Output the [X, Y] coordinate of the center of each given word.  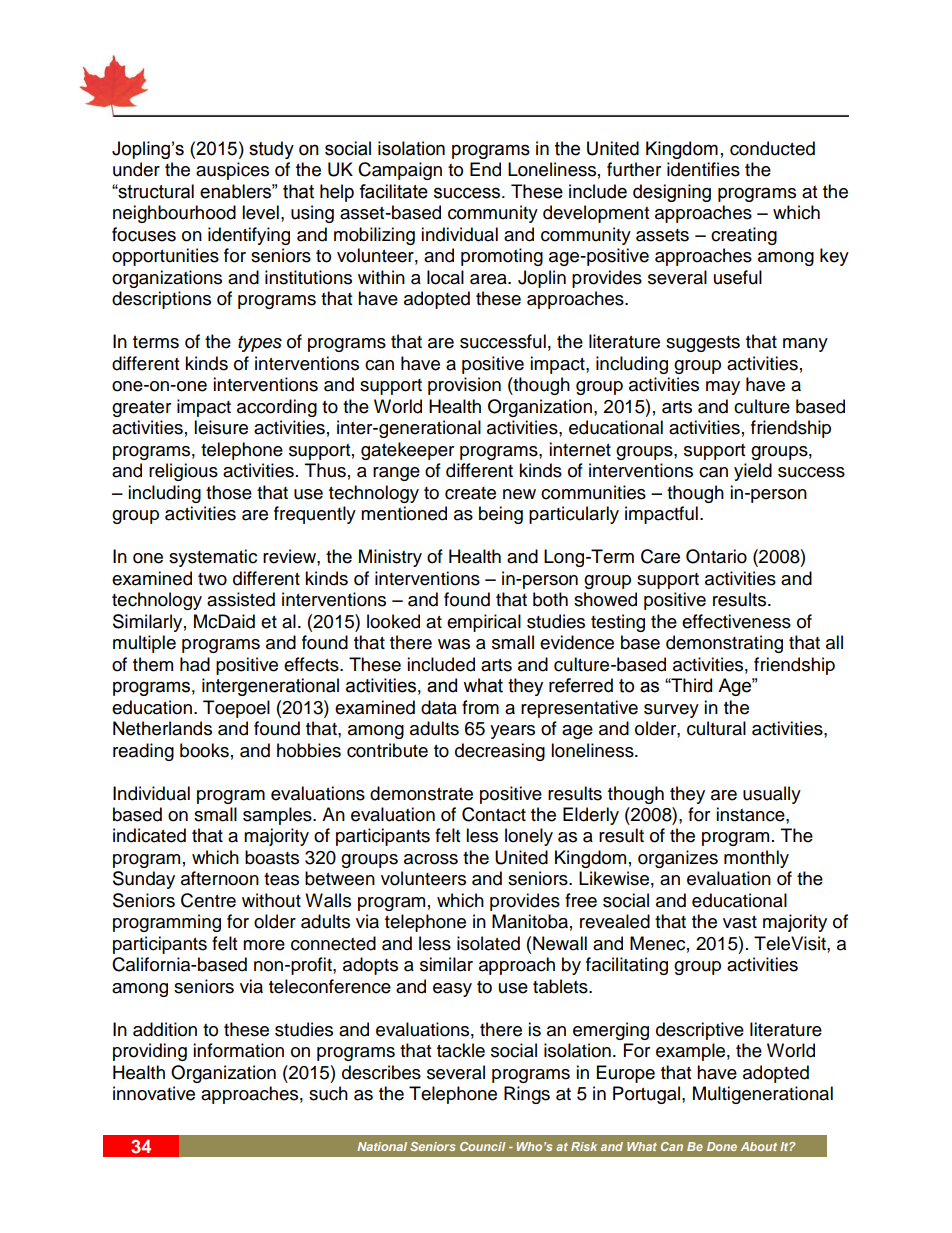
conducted [772, 148]
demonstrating [724, 644]
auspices [232, 171]
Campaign [400, 171]
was [454, 644]
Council [483, 1146]
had [195, 664]
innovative [154, 1093]
